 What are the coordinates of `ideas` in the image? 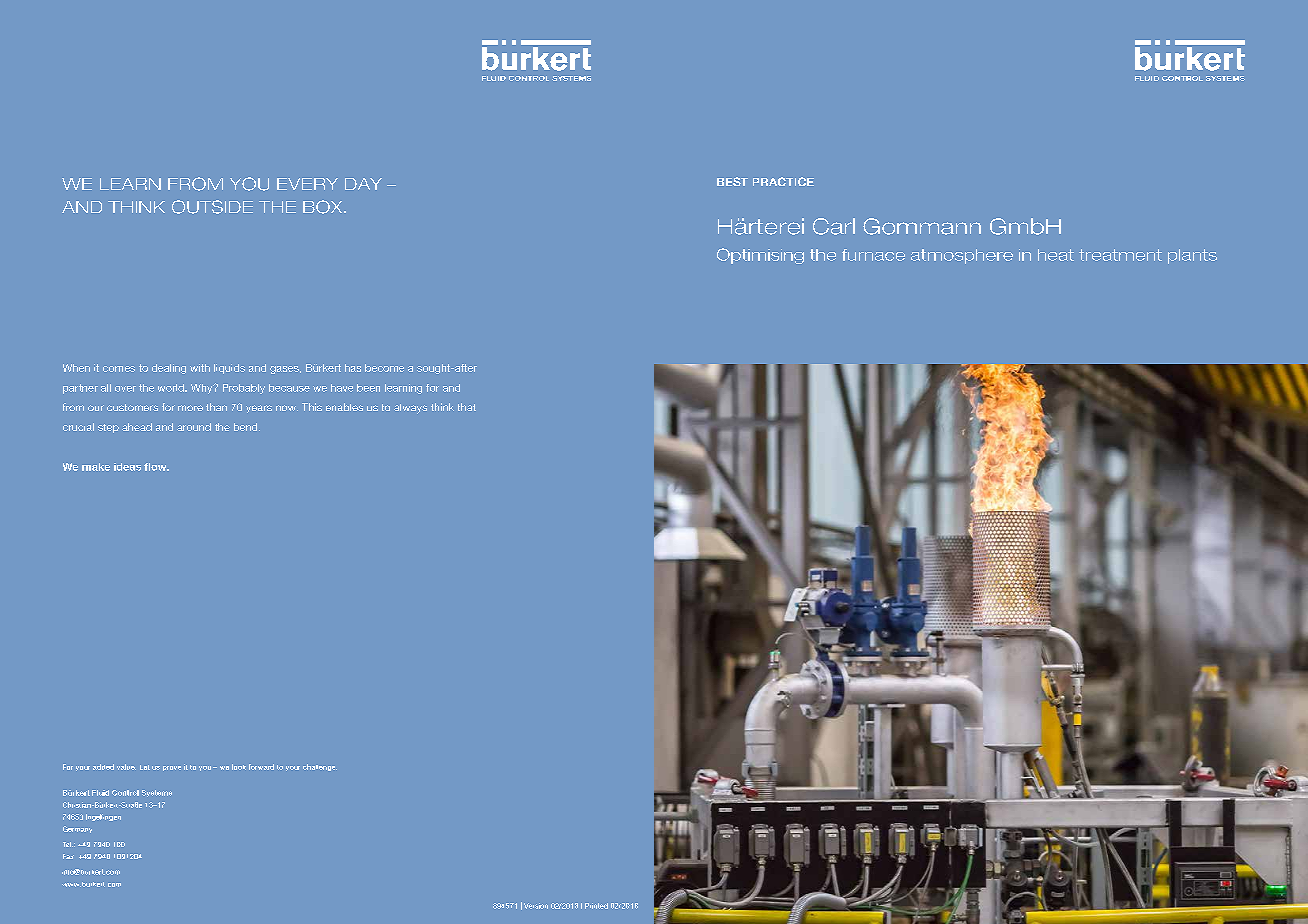 It's located at (127, 467).
